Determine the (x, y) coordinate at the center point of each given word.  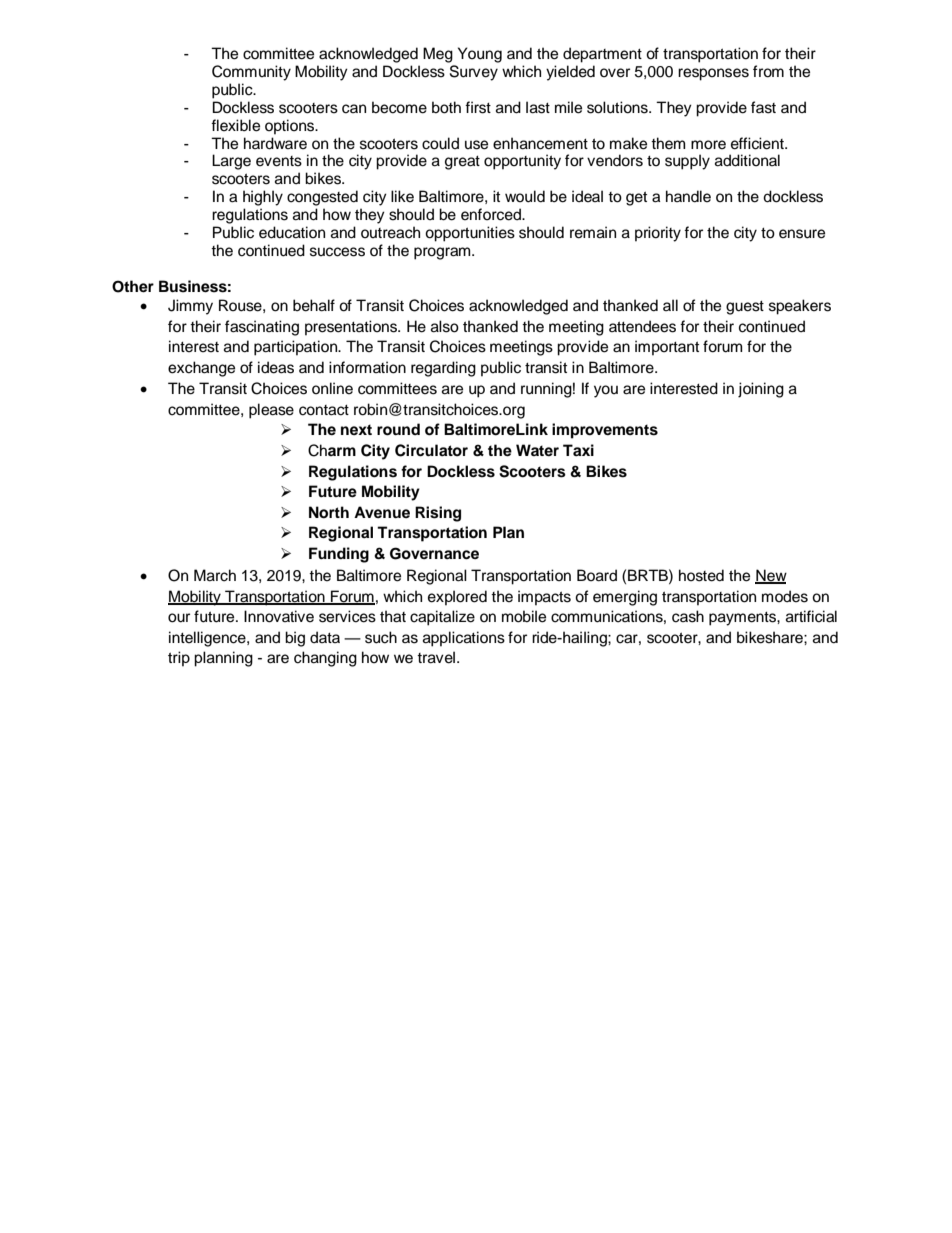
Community (251, 73)
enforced (492, 214)
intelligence (208, 639)
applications (464, 639)
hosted (701, 575)
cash (688, 616)
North (329, 512)
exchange (201, 369)
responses (713, 74)
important (667, 348)
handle (688, 196)
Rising (438, 514)
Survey (474, 73)
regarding (443, 369)
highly (263, 198)
